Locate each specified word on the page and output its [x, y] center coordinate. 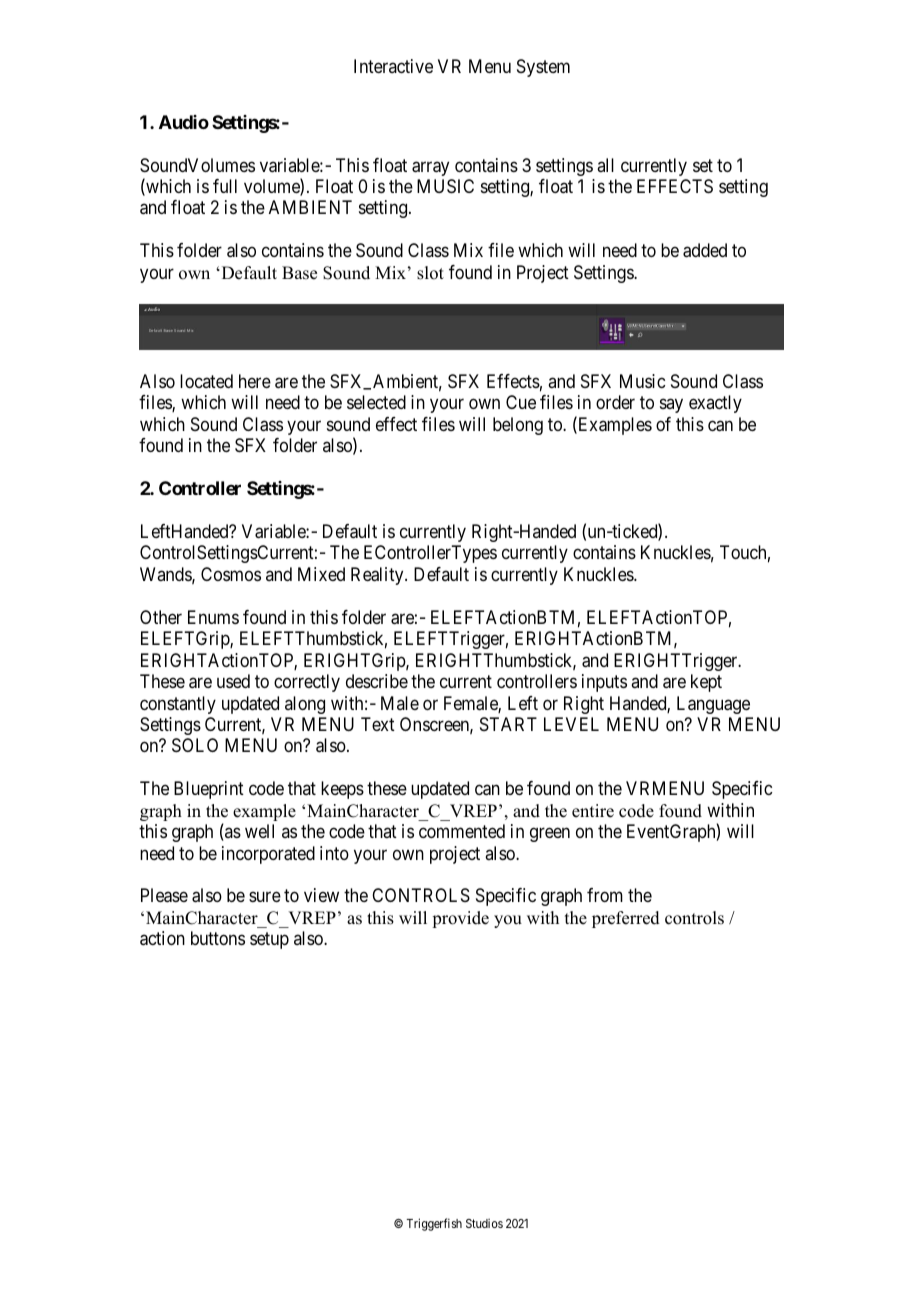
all [605, 165]
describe [377, 681]
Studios [484, 1223]
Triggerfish [434, 1224]
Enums [213, 617]
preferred [626, 919]
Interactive [393, 66]
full [225, 186]
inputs [604, 683]
